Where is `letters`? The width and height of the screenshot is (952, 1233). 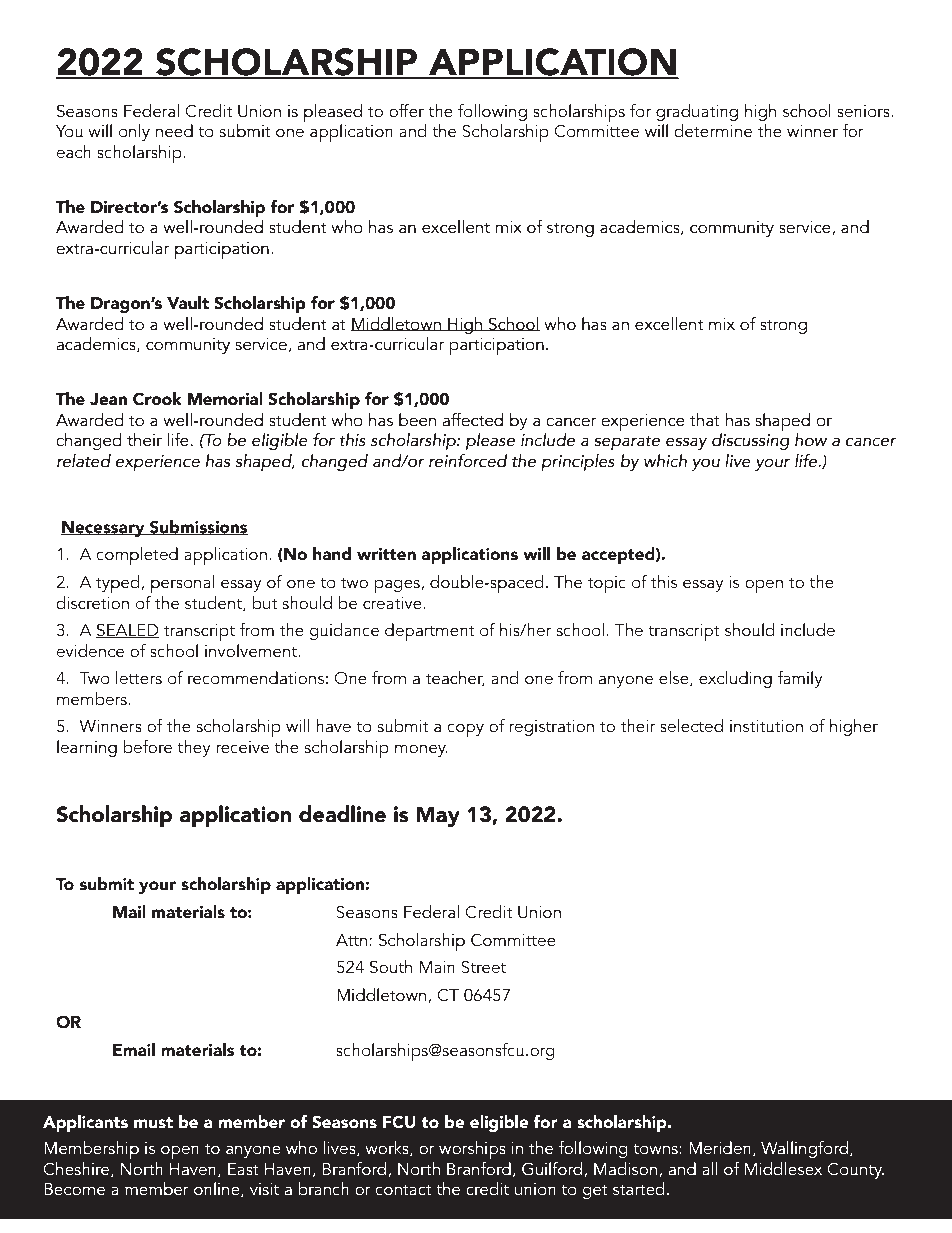
letters is located at coordinates (139, 678).
